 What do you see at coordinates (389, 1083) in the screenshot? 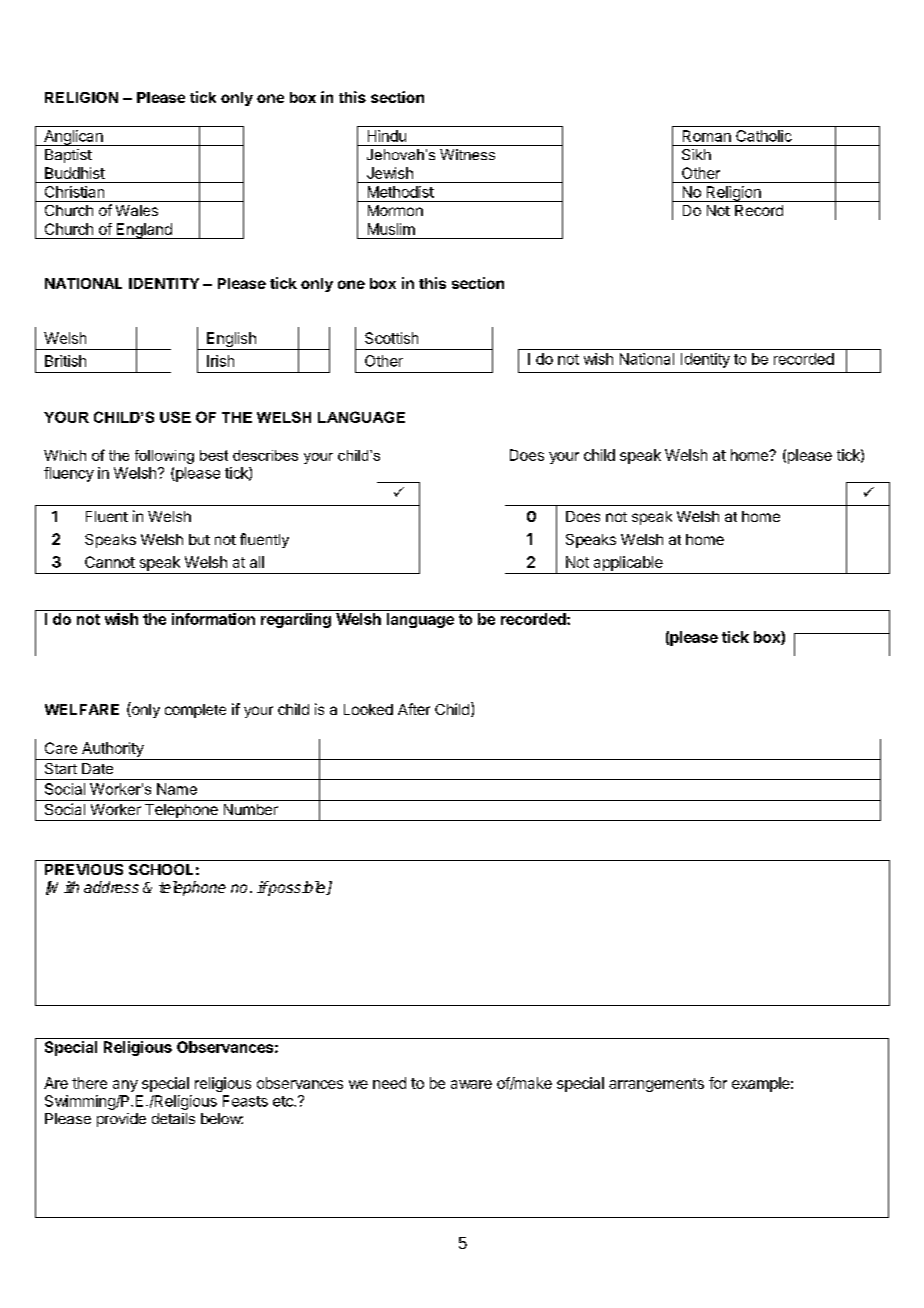
I see `need` at bounding box center [389, 1083].
